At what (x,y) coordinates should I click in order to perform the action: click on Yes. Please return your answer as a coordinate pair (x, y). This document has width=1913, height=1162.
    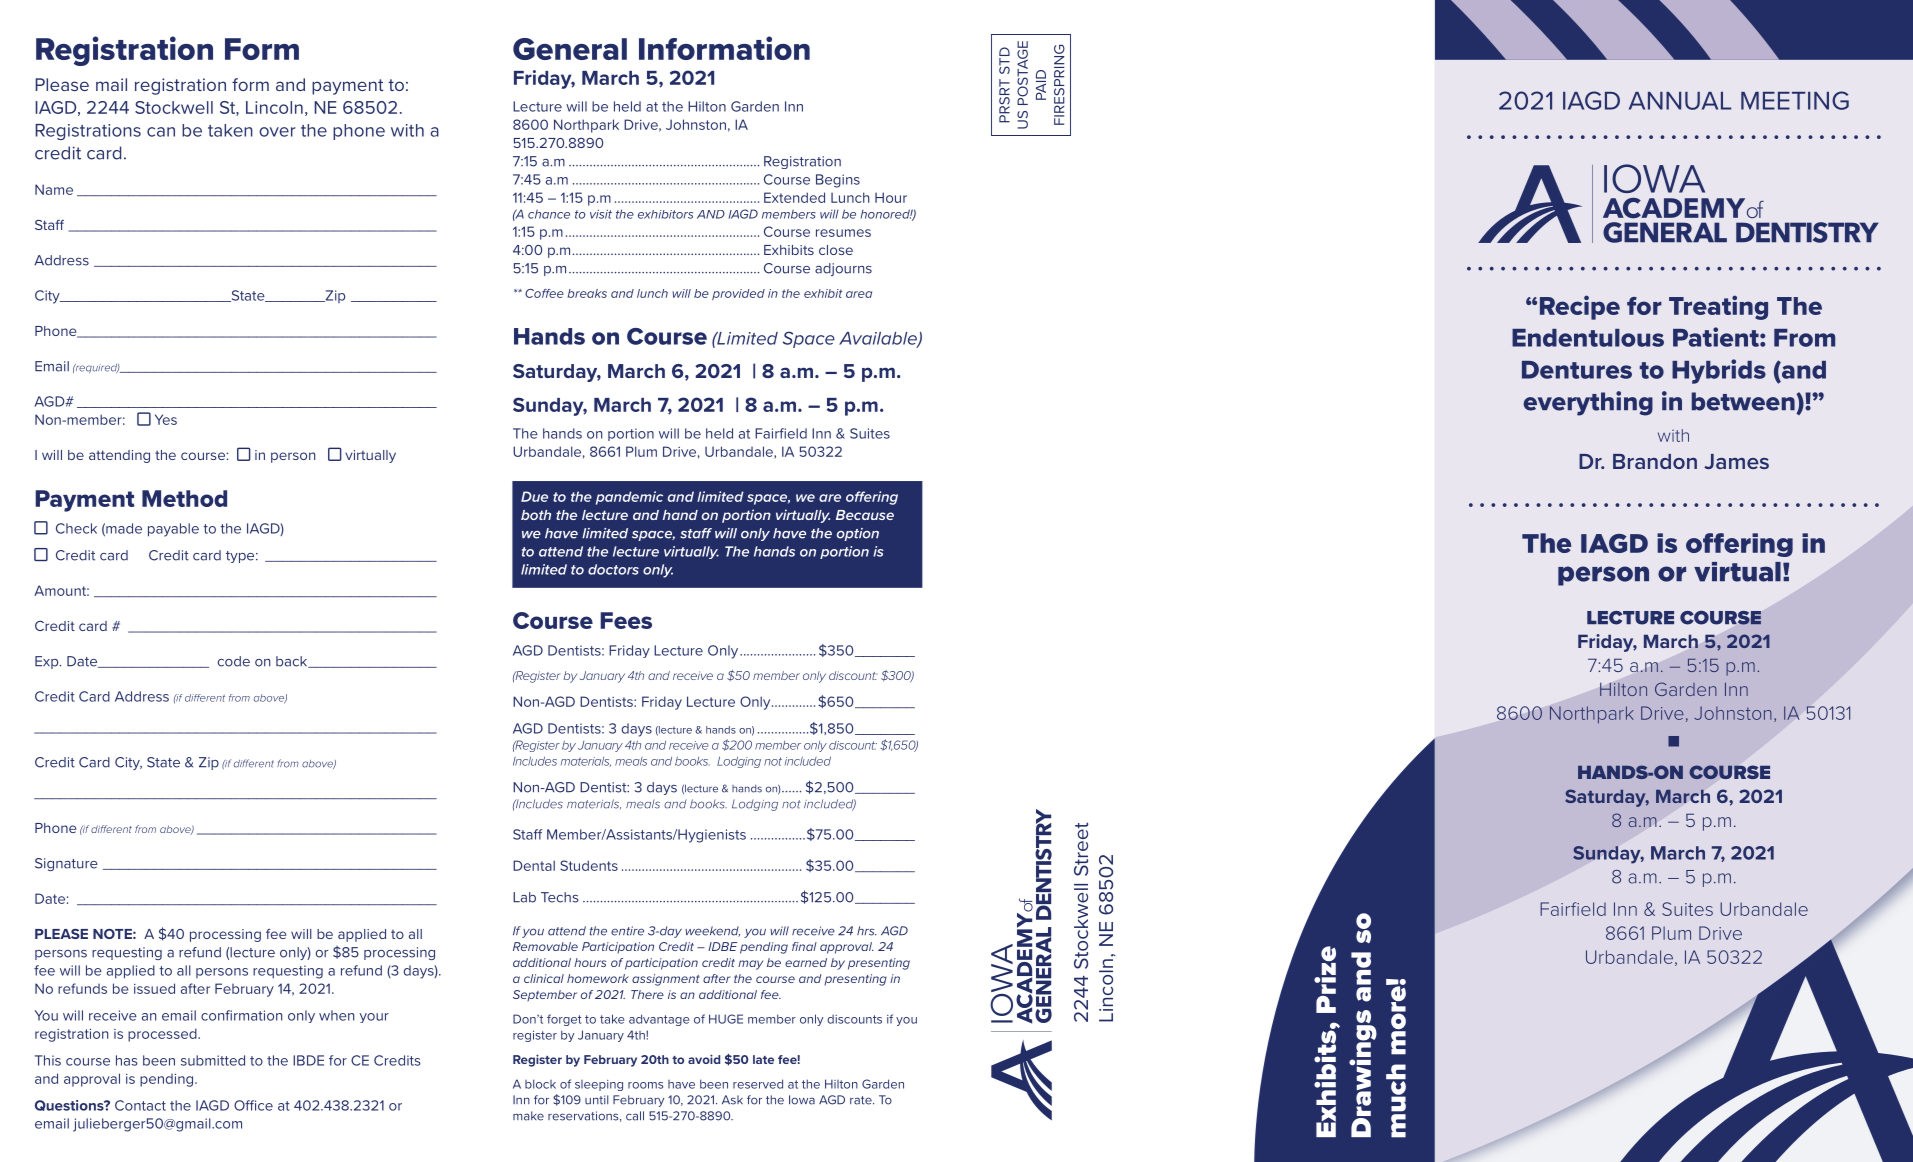
    Looking at the image, I should click on (166, 419).
